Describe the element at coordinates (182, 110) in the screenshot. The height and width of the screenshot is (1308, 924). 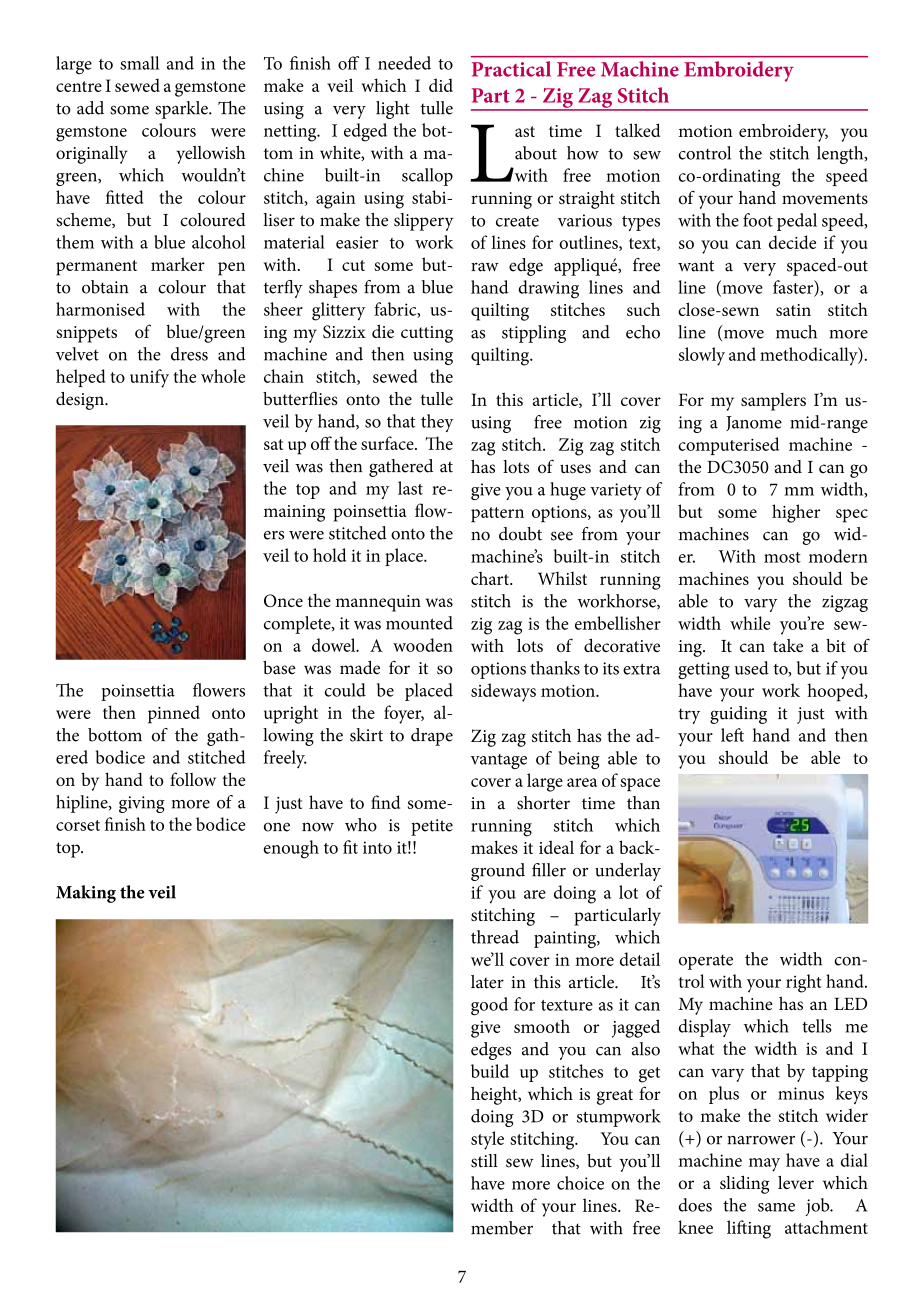
I see `sparkle` at that location.
